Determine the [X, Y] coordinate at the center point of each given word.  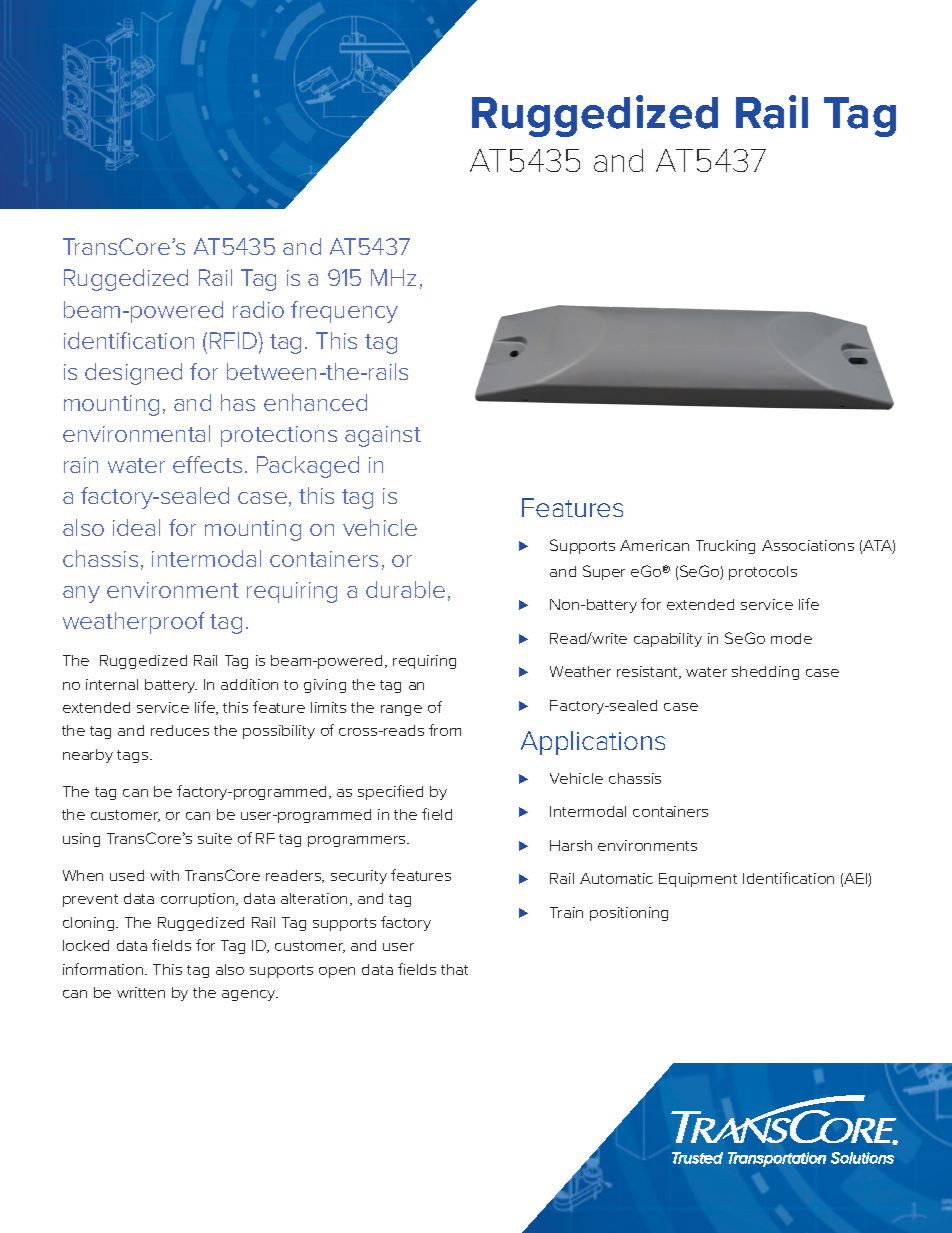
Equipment [698, 880]
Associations [808, 545]
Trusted [697, 1158]
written [141, 992]
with [164, 875]
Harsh [571, 845]
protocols [763, 573]
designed [133, 374]
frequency [344, 312]
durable [405, 589]
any [81, 594]
